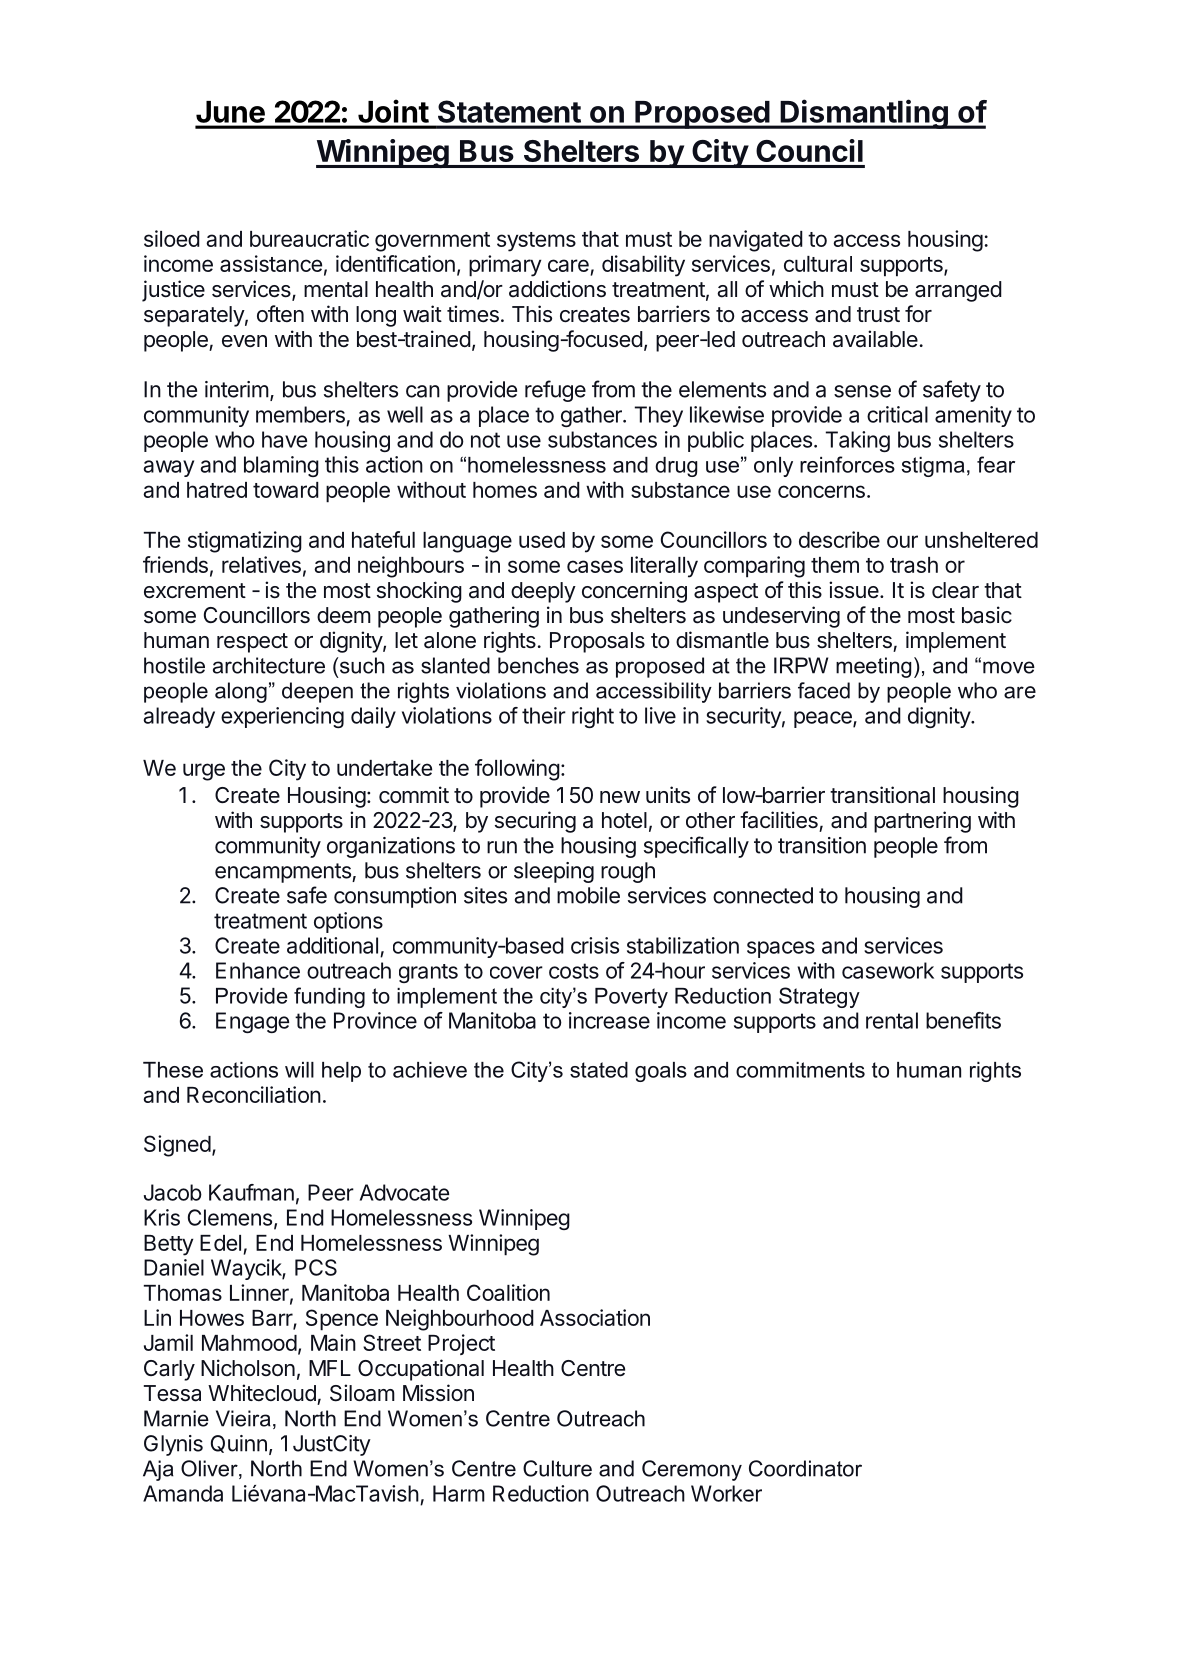  What do you see at coordinates (557, 1468) in the screenshot?
I see `Culture` at bounding box center [557, 1468].
